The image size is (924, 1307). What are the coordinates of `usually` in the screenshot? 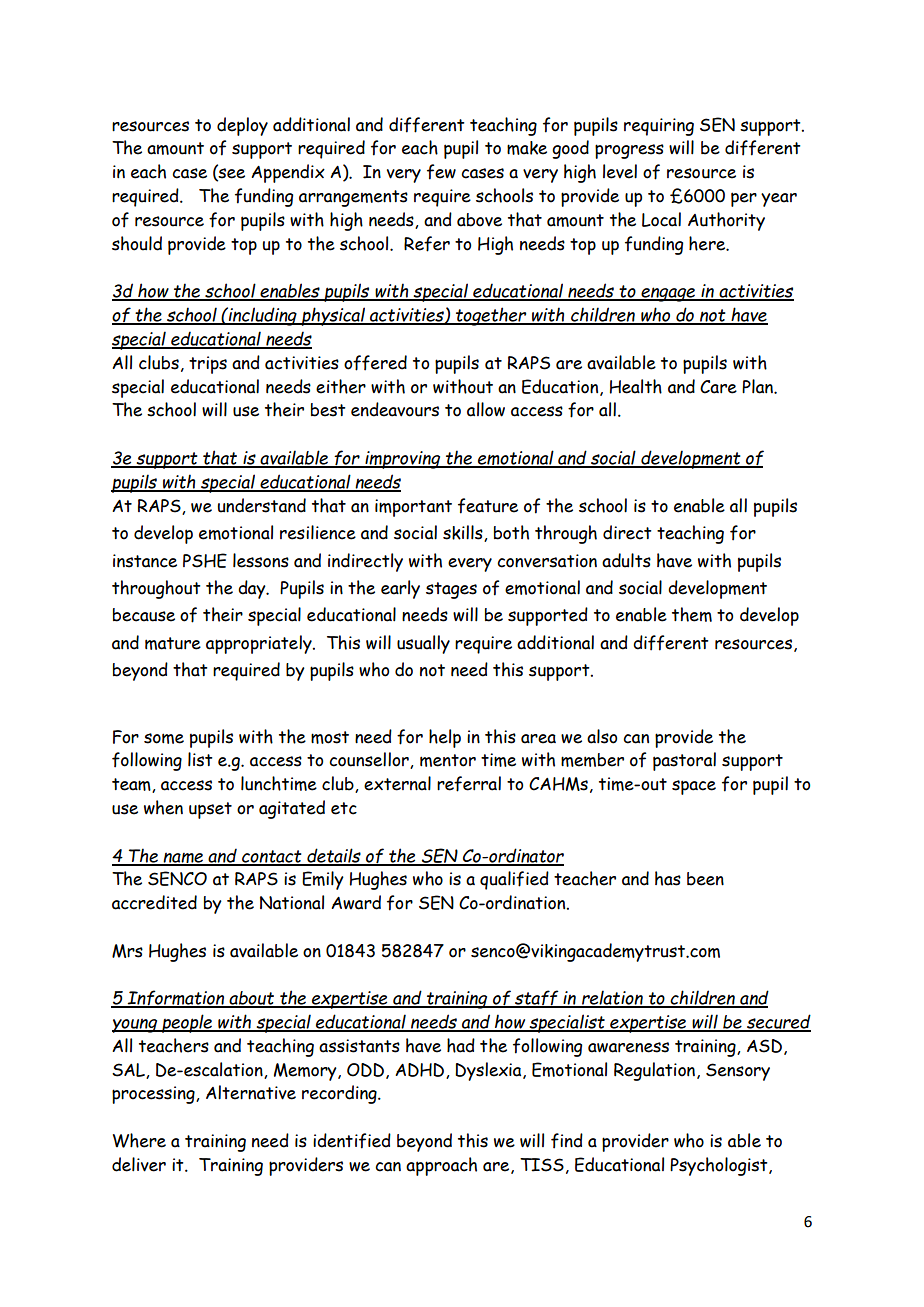 It's located at (423, 644).
